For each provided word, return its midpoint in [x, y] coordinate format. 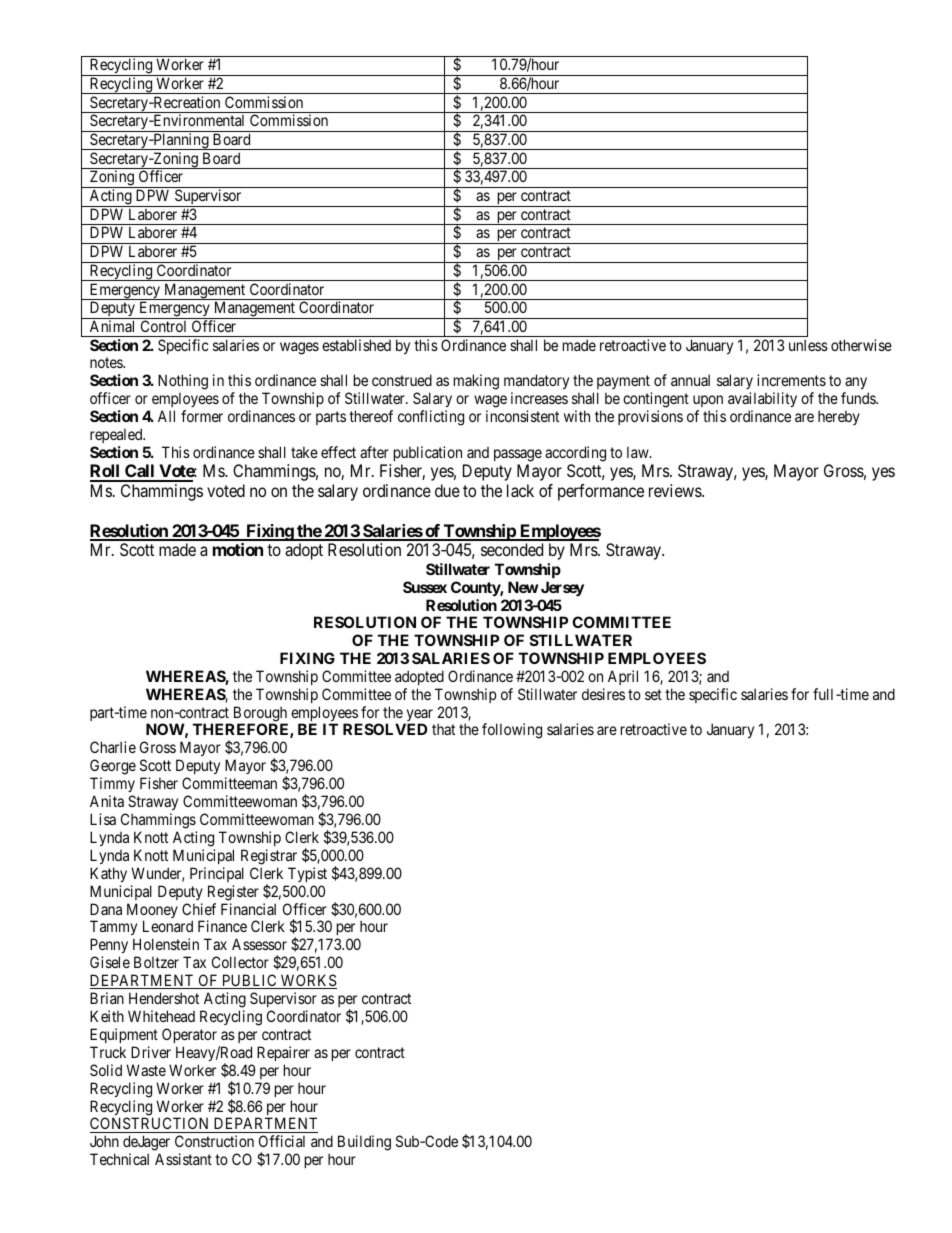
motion [238, 549]
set [653, 694]
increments [791, 380]
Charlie [113, 747]
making [476, 382]
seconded [512, 549]
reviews [676, 490]
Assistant [183, 1159]
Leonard [168, 926]
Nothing [183, 383]
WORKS [308, 981]
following [512, 731]
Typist [307, 874]
